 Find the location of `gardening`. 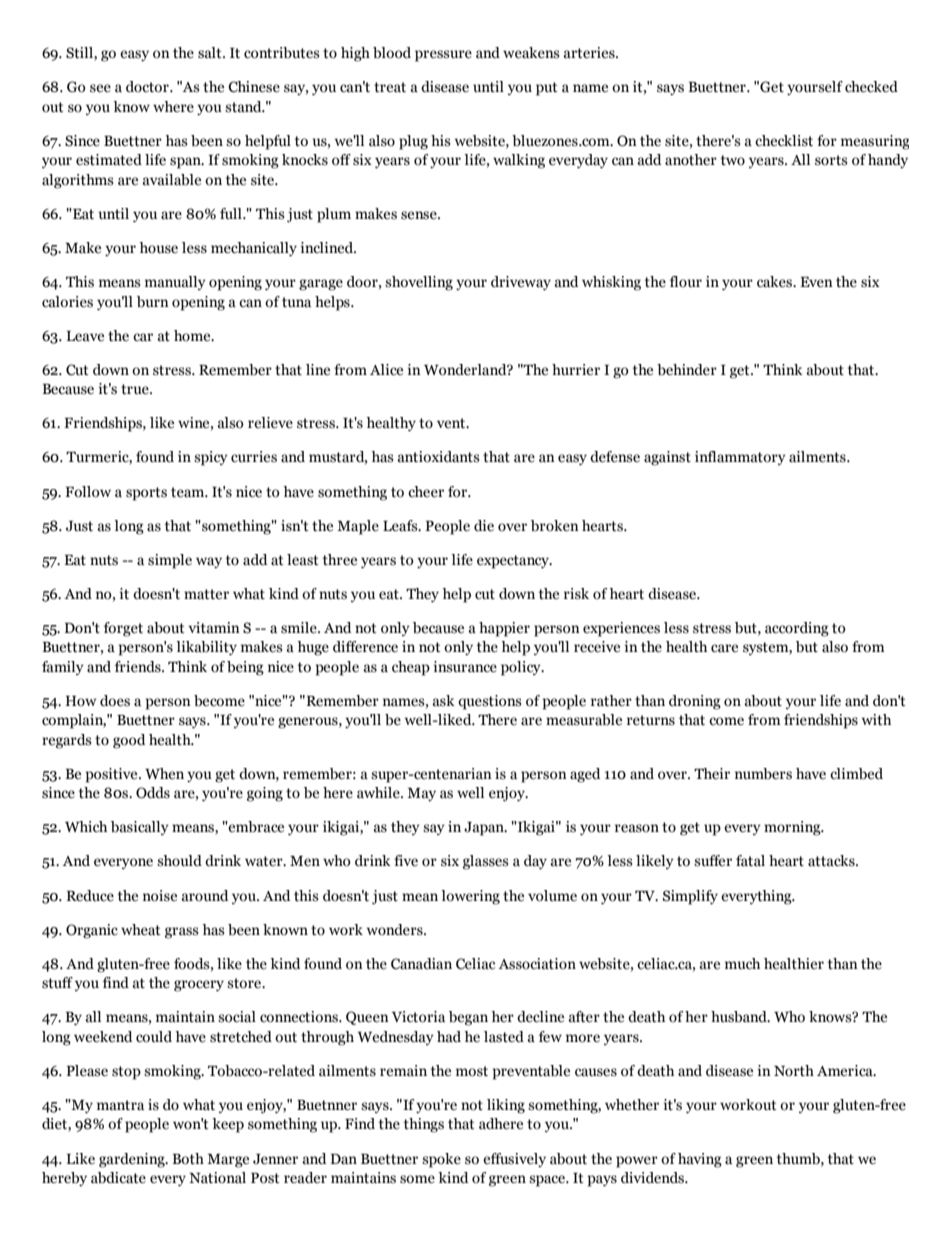

gardening is located at coordinates (133, 1160).
